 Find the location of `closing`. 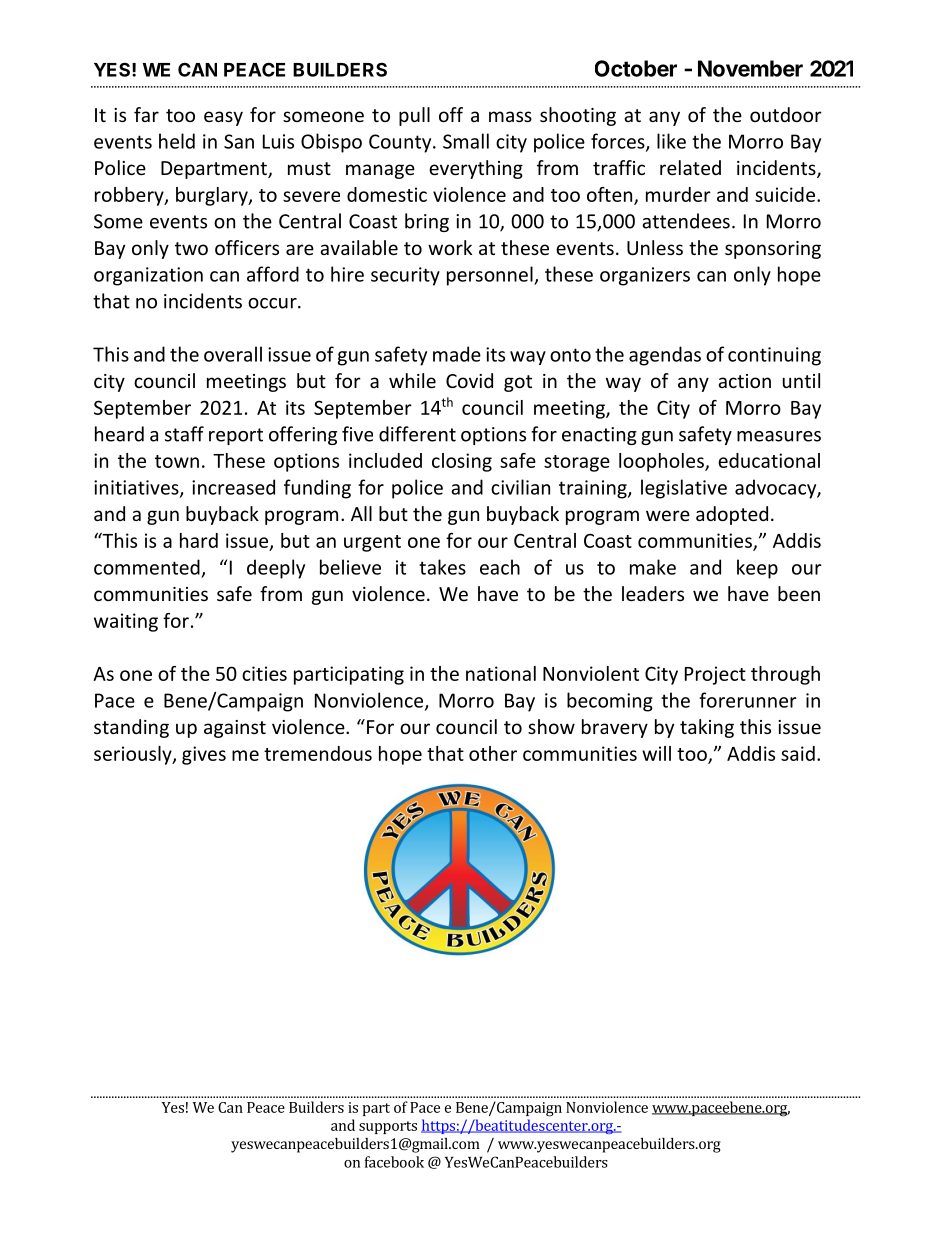

closing is located at coordinates (462, 462).
